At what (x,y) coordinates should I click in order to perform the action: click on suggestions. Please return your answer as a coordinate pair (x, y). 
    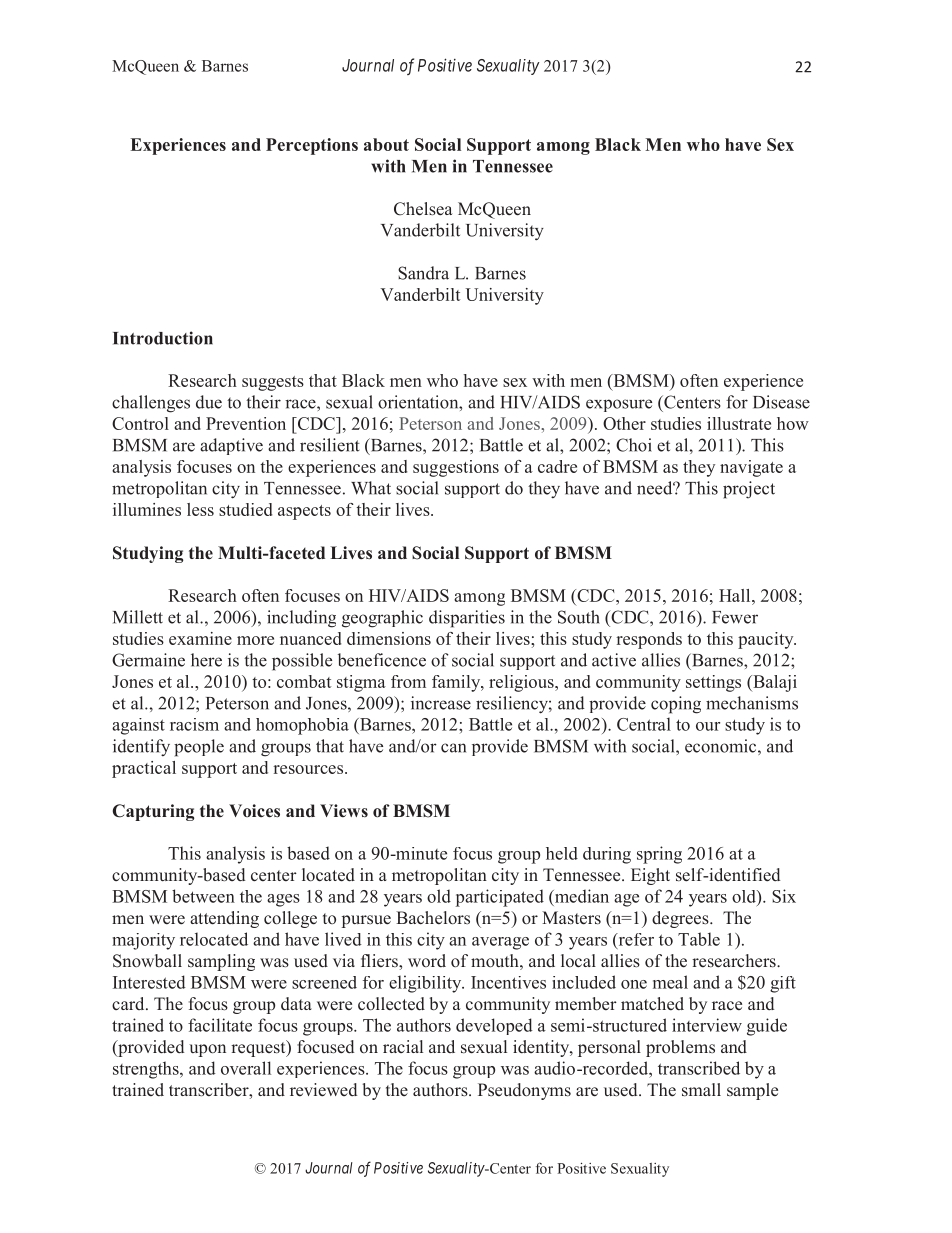
    Looking at the image, I should click on (456, 468).
